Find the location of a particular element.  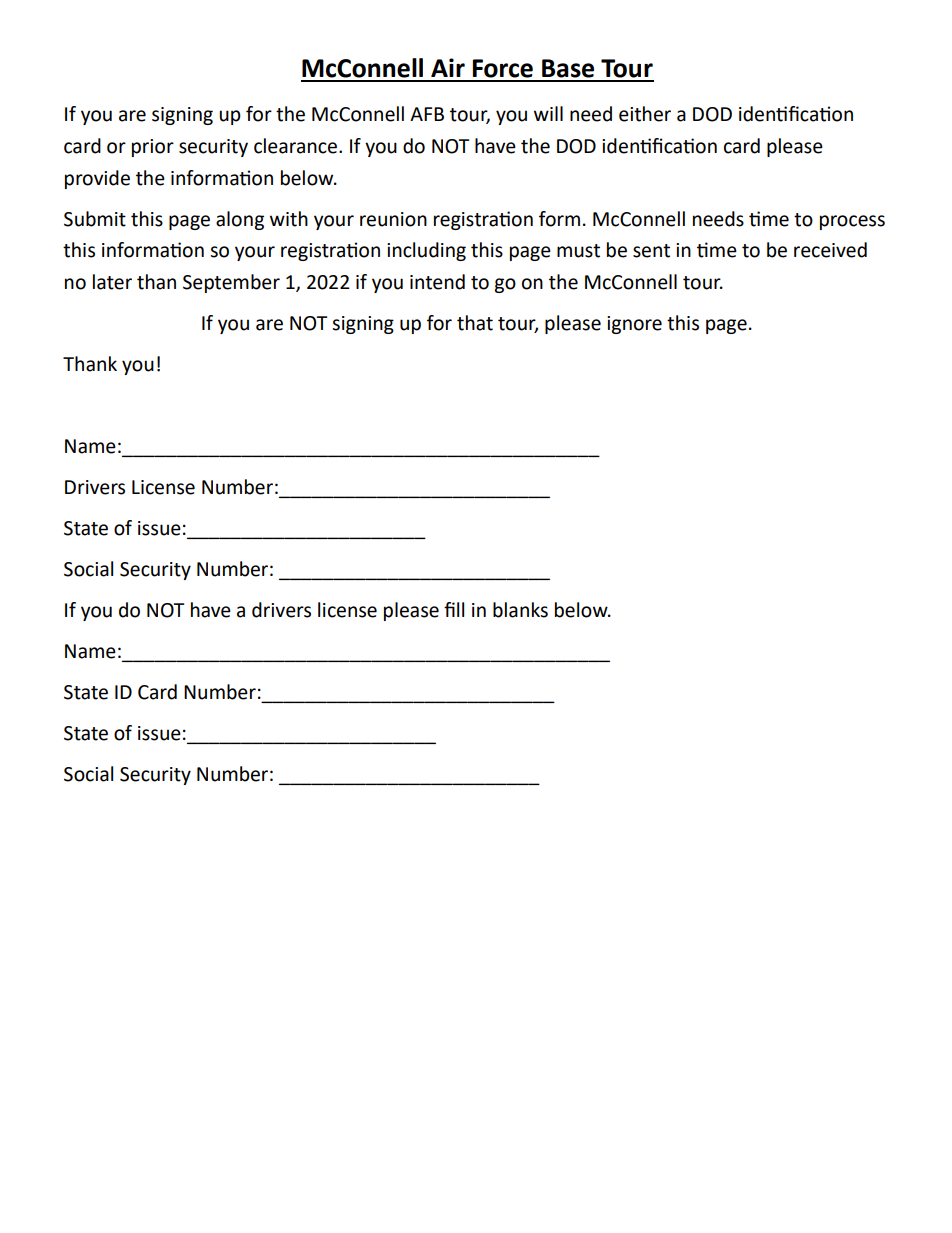

blanks is located at coordinates (520, 610).
